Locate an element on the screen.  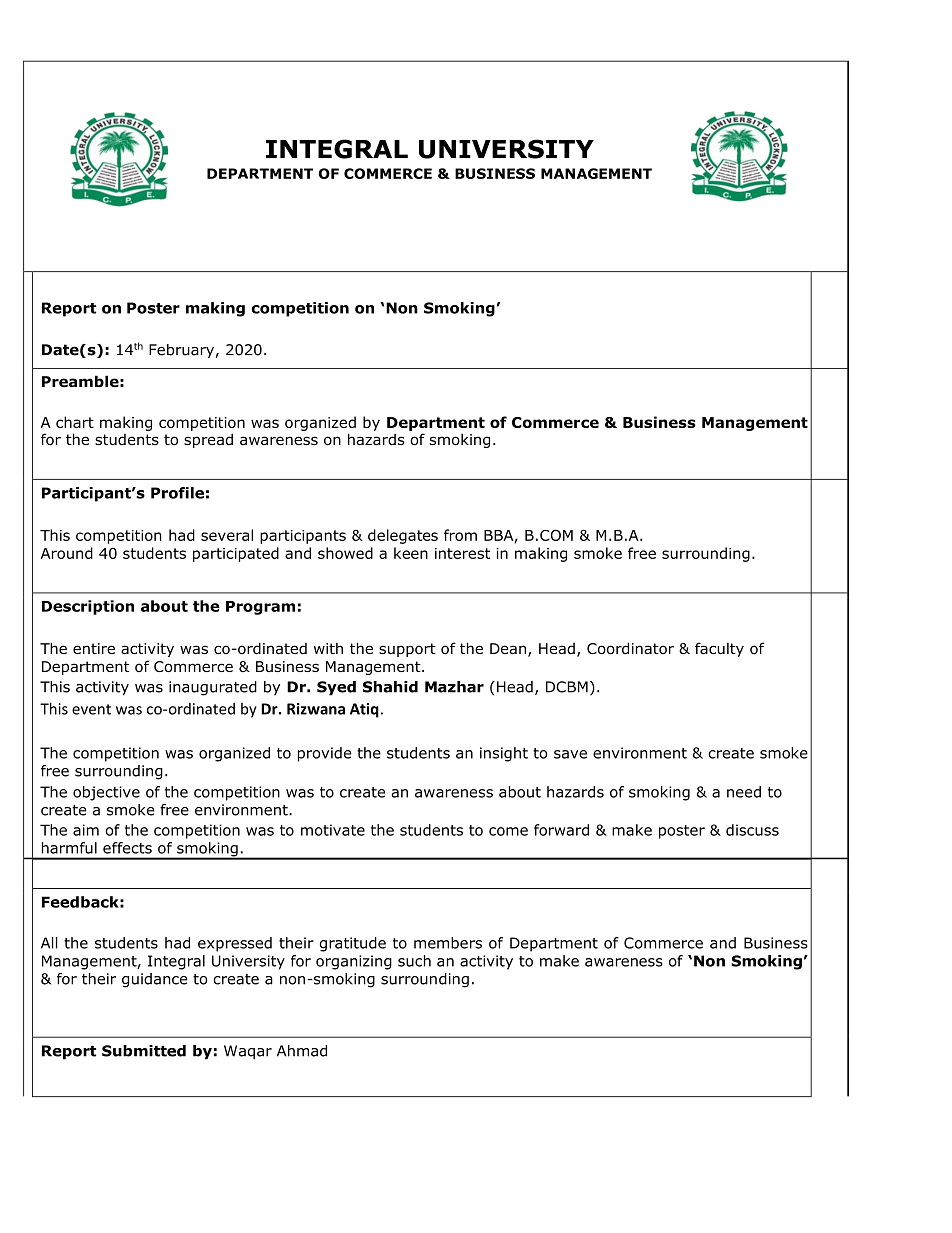
Ahmad is located at coordinates (302, 1051).
